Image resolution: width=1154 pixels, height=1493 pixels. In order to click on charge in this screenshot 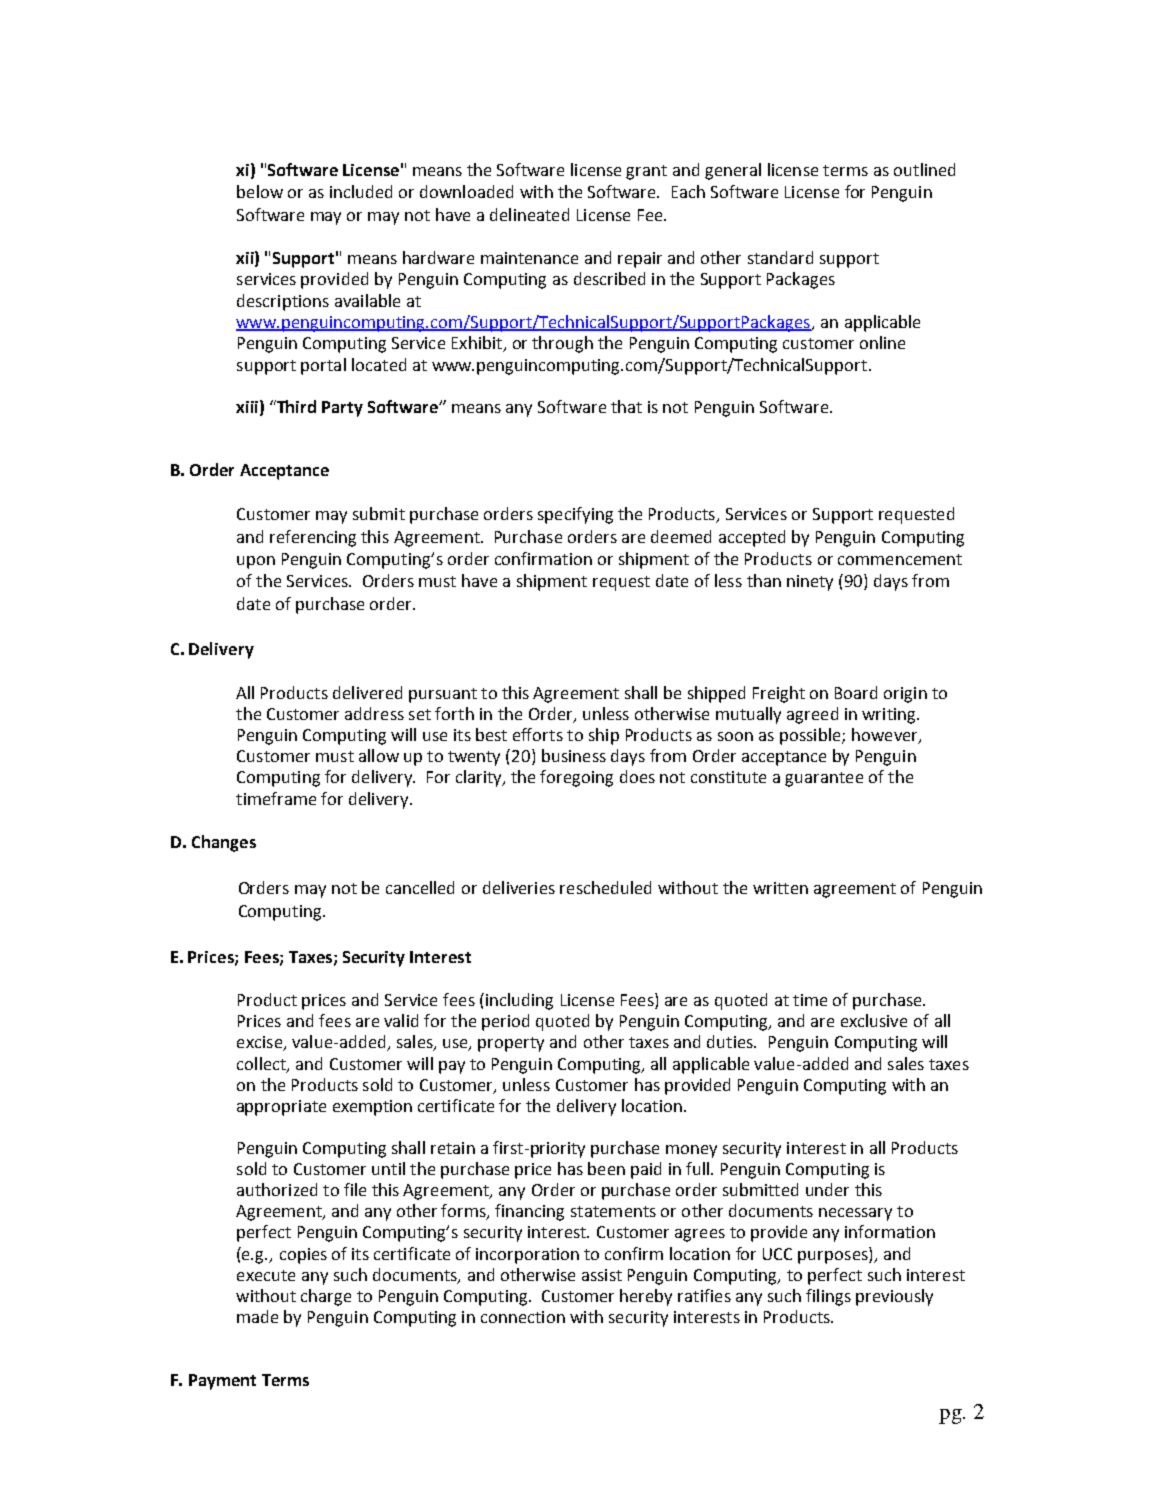, I will do `click(326, 1297)`.
